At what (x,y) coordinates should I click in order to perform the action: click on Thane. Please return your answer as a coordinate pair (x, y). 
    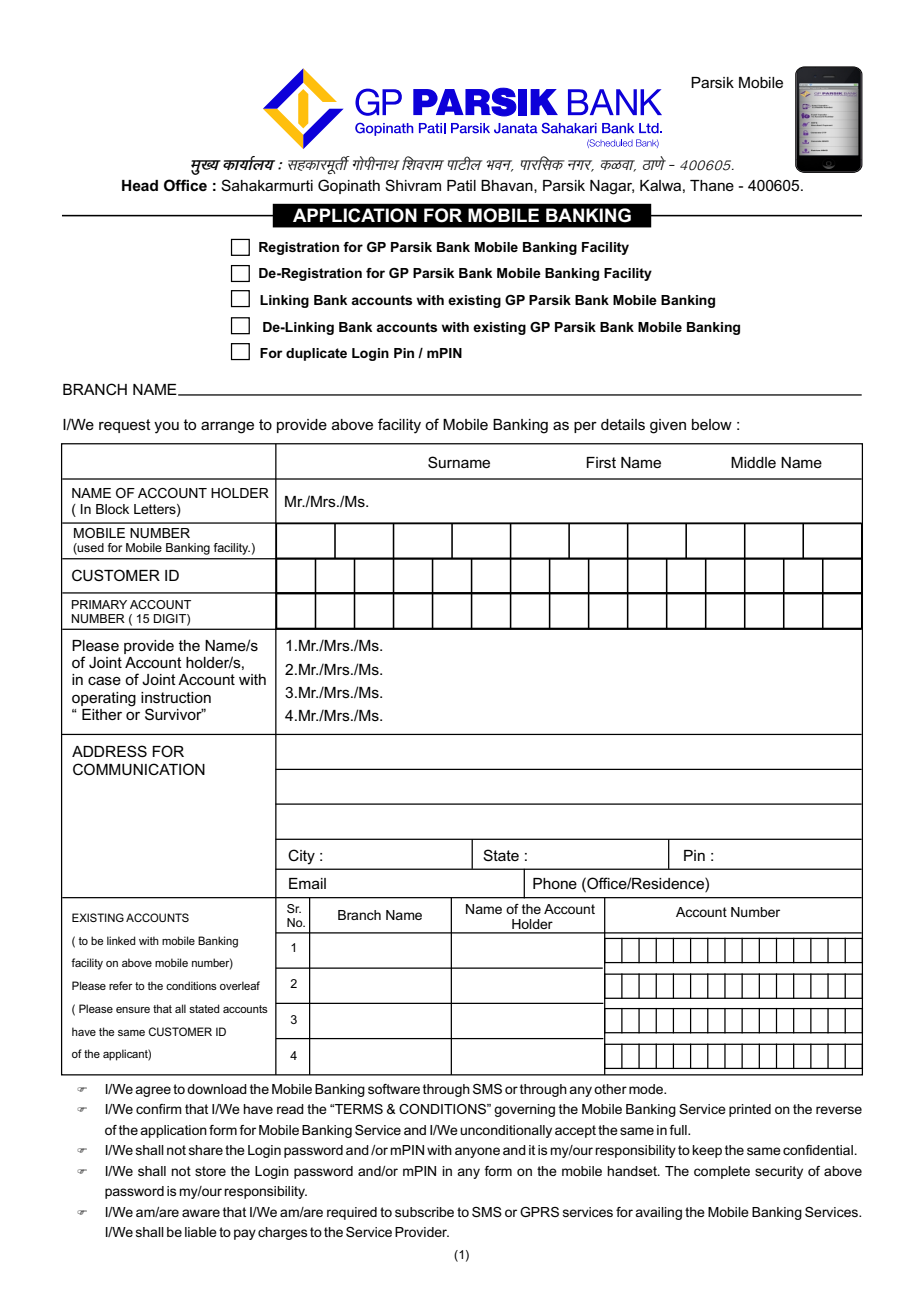
    Looking at the image, I should click on (712, 185).
